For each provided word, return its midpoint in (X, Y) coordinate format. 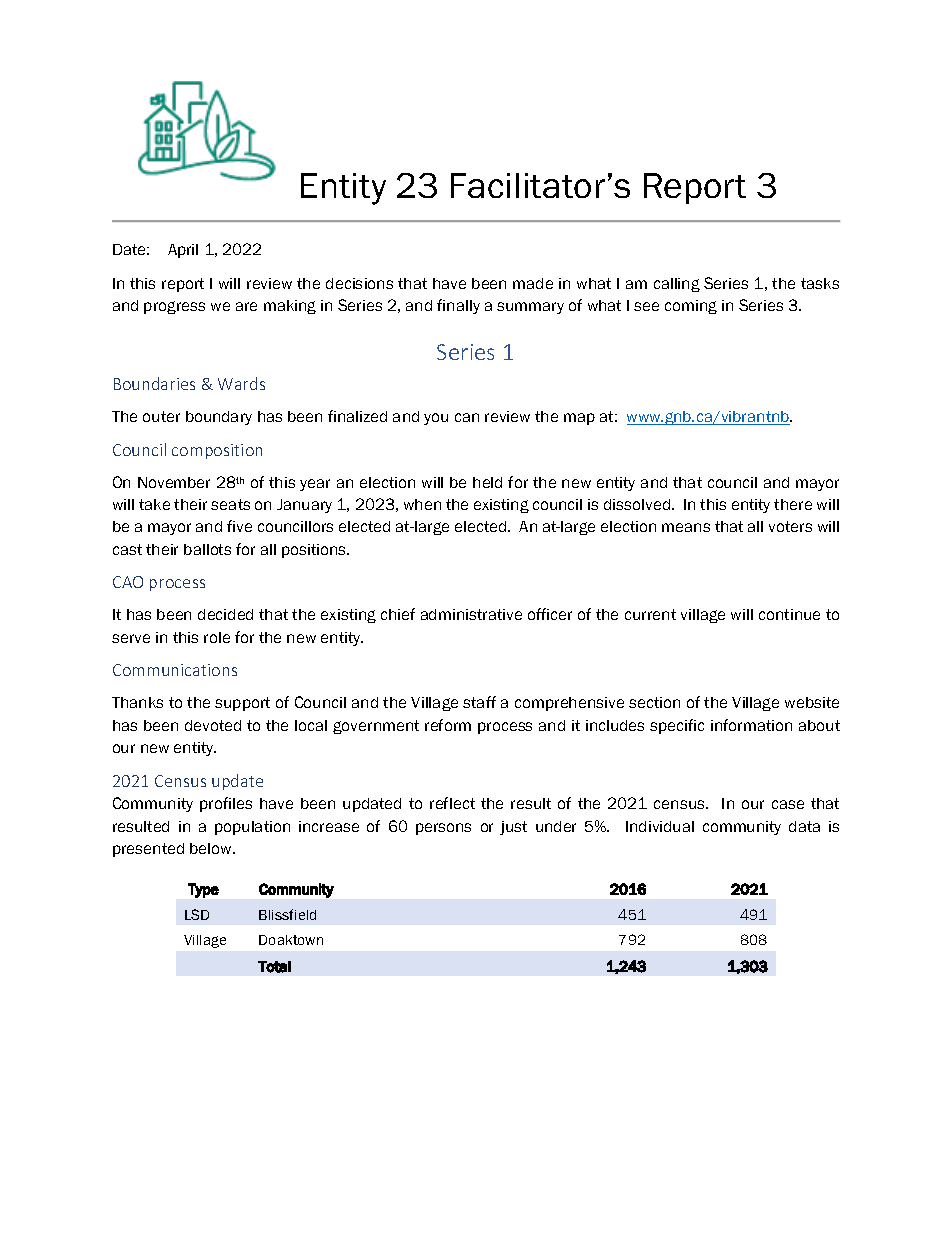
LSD (197, 914)
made (533, 283)
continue (789, 614)
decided (225, 614)
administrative (471, 614)
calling (677, 285)
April (183, 251)
